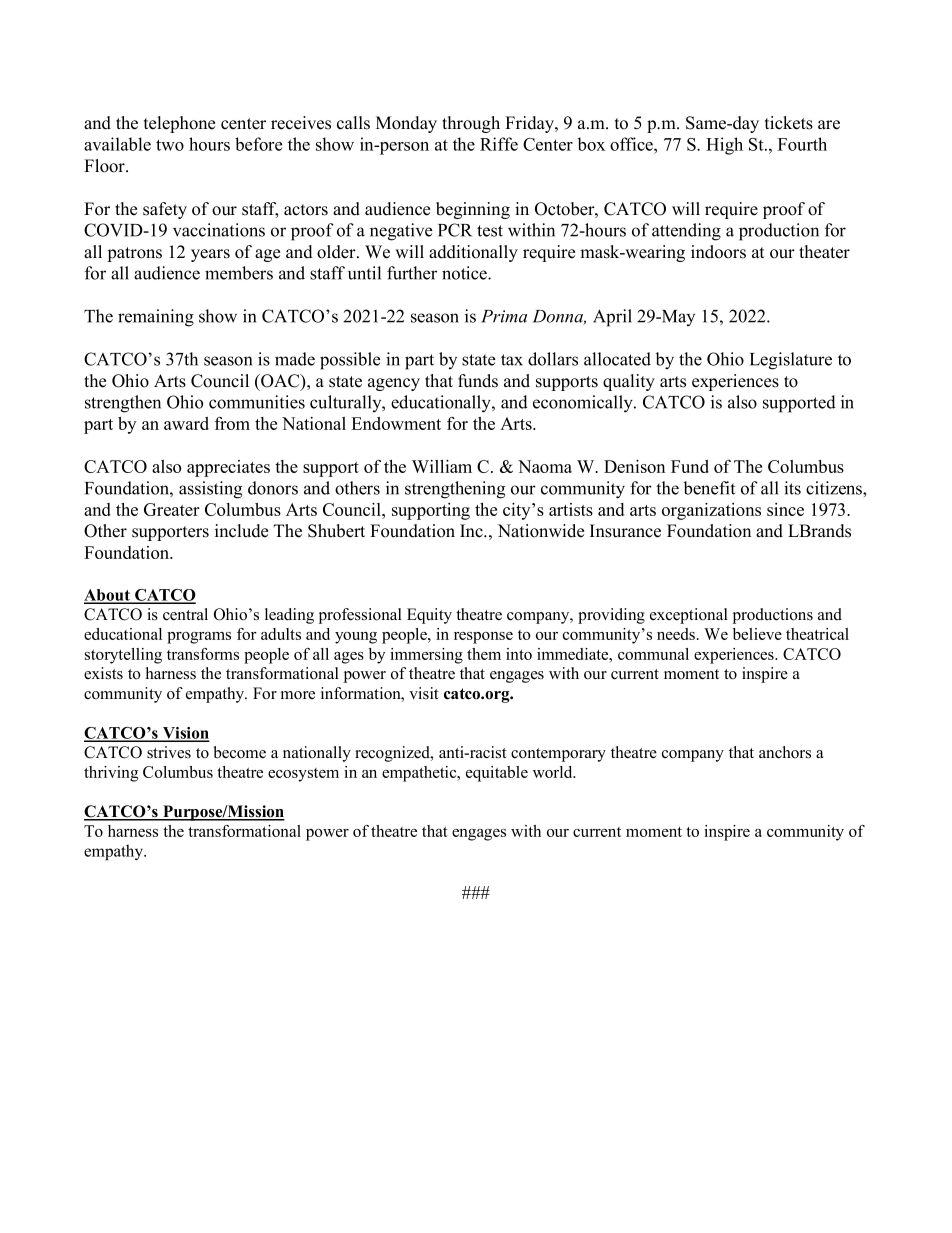 The height and width of the image is (1233, 952). What do you see at coordinates (512, 360) in the image?
I see `tax` at bounding box center [512, 360].
